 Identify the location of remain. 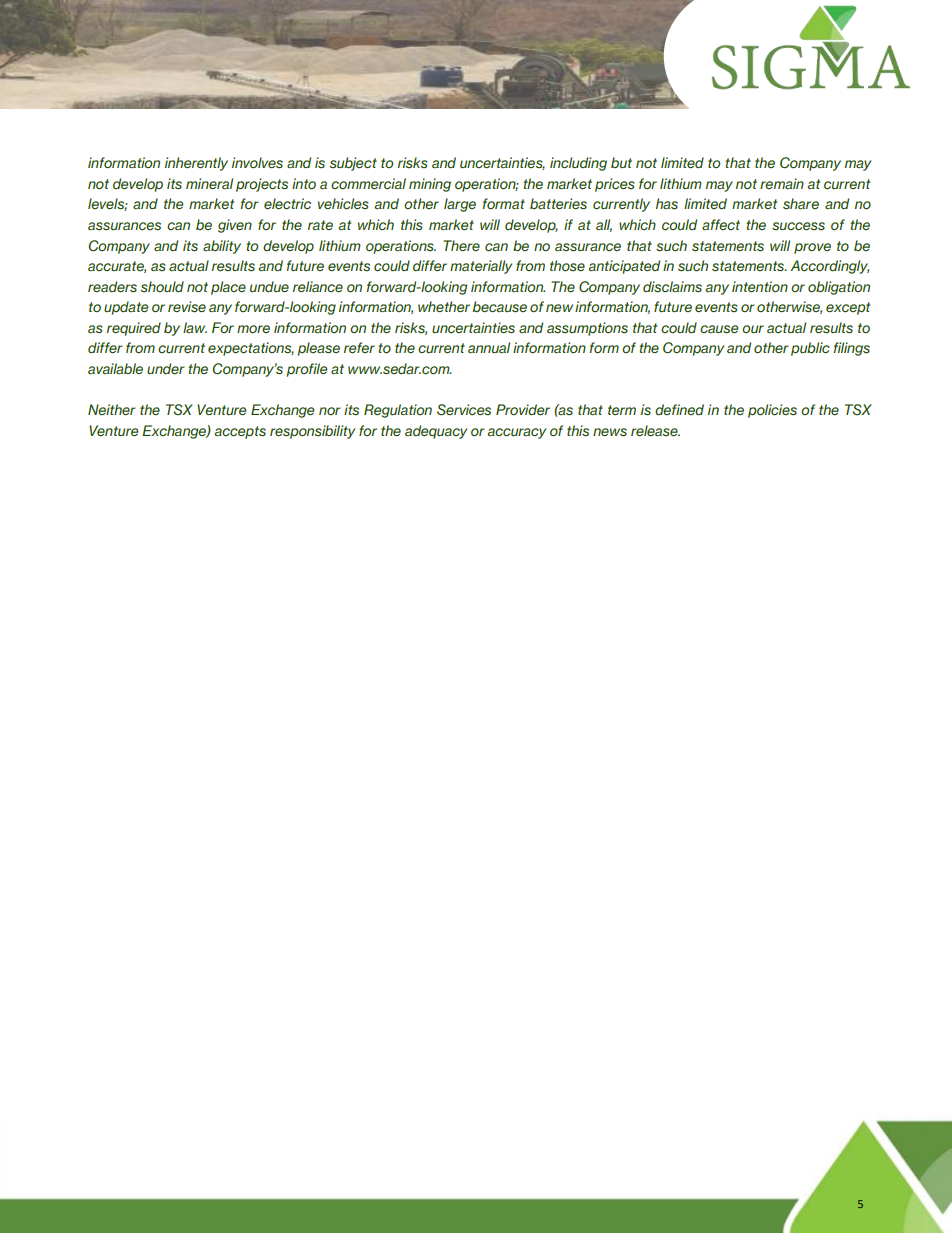
(782, 183).
